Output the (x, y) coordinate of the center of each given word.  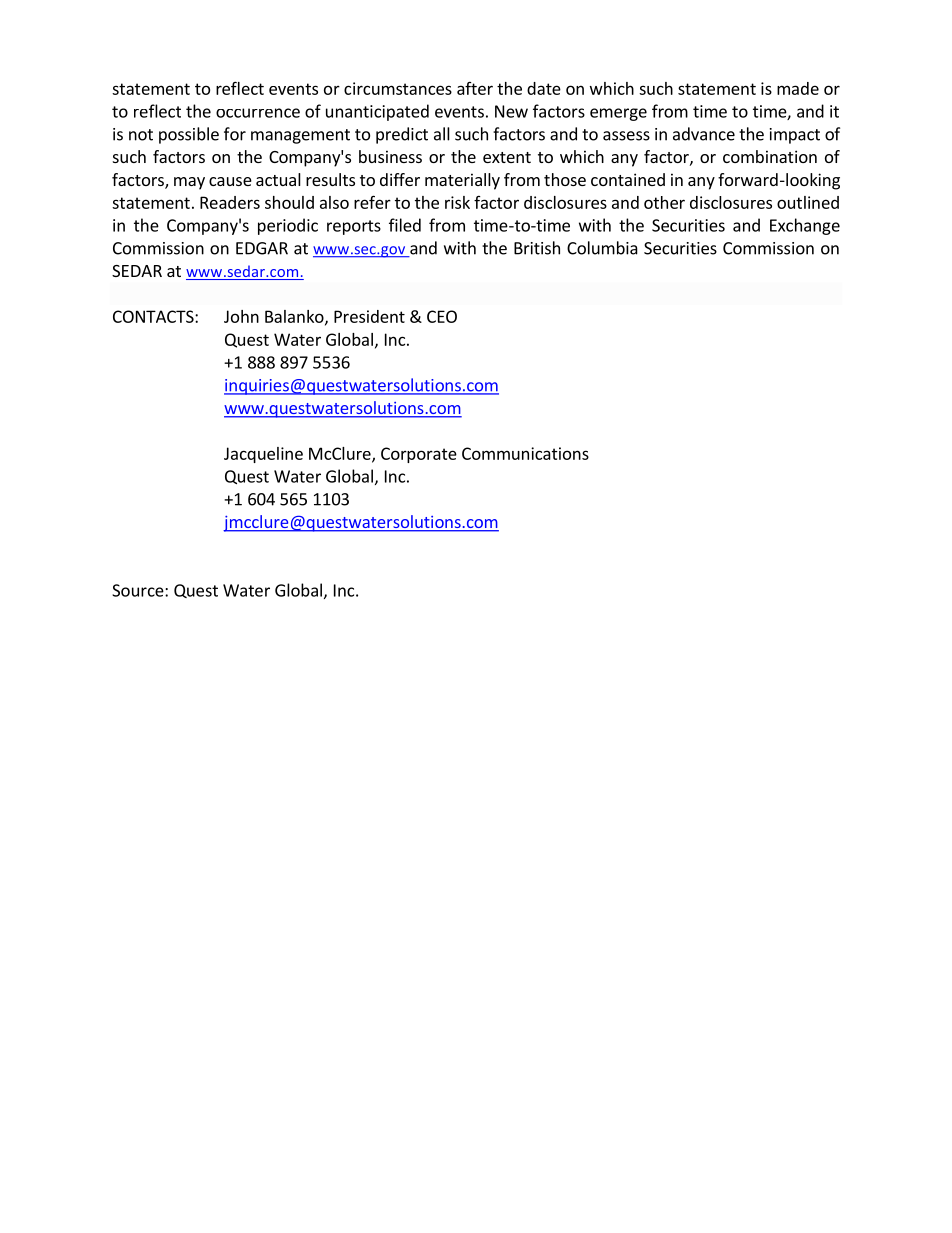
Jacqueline (263, 455)
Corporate (419, 455)
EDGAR (262, 248)
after (475, 88)
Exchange (805, 226)
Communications (525, 453)
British (537, 248)
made (798, 88)
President (369, 316)
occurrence (258, 113)
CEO (442, 316)
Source (139, 590)
